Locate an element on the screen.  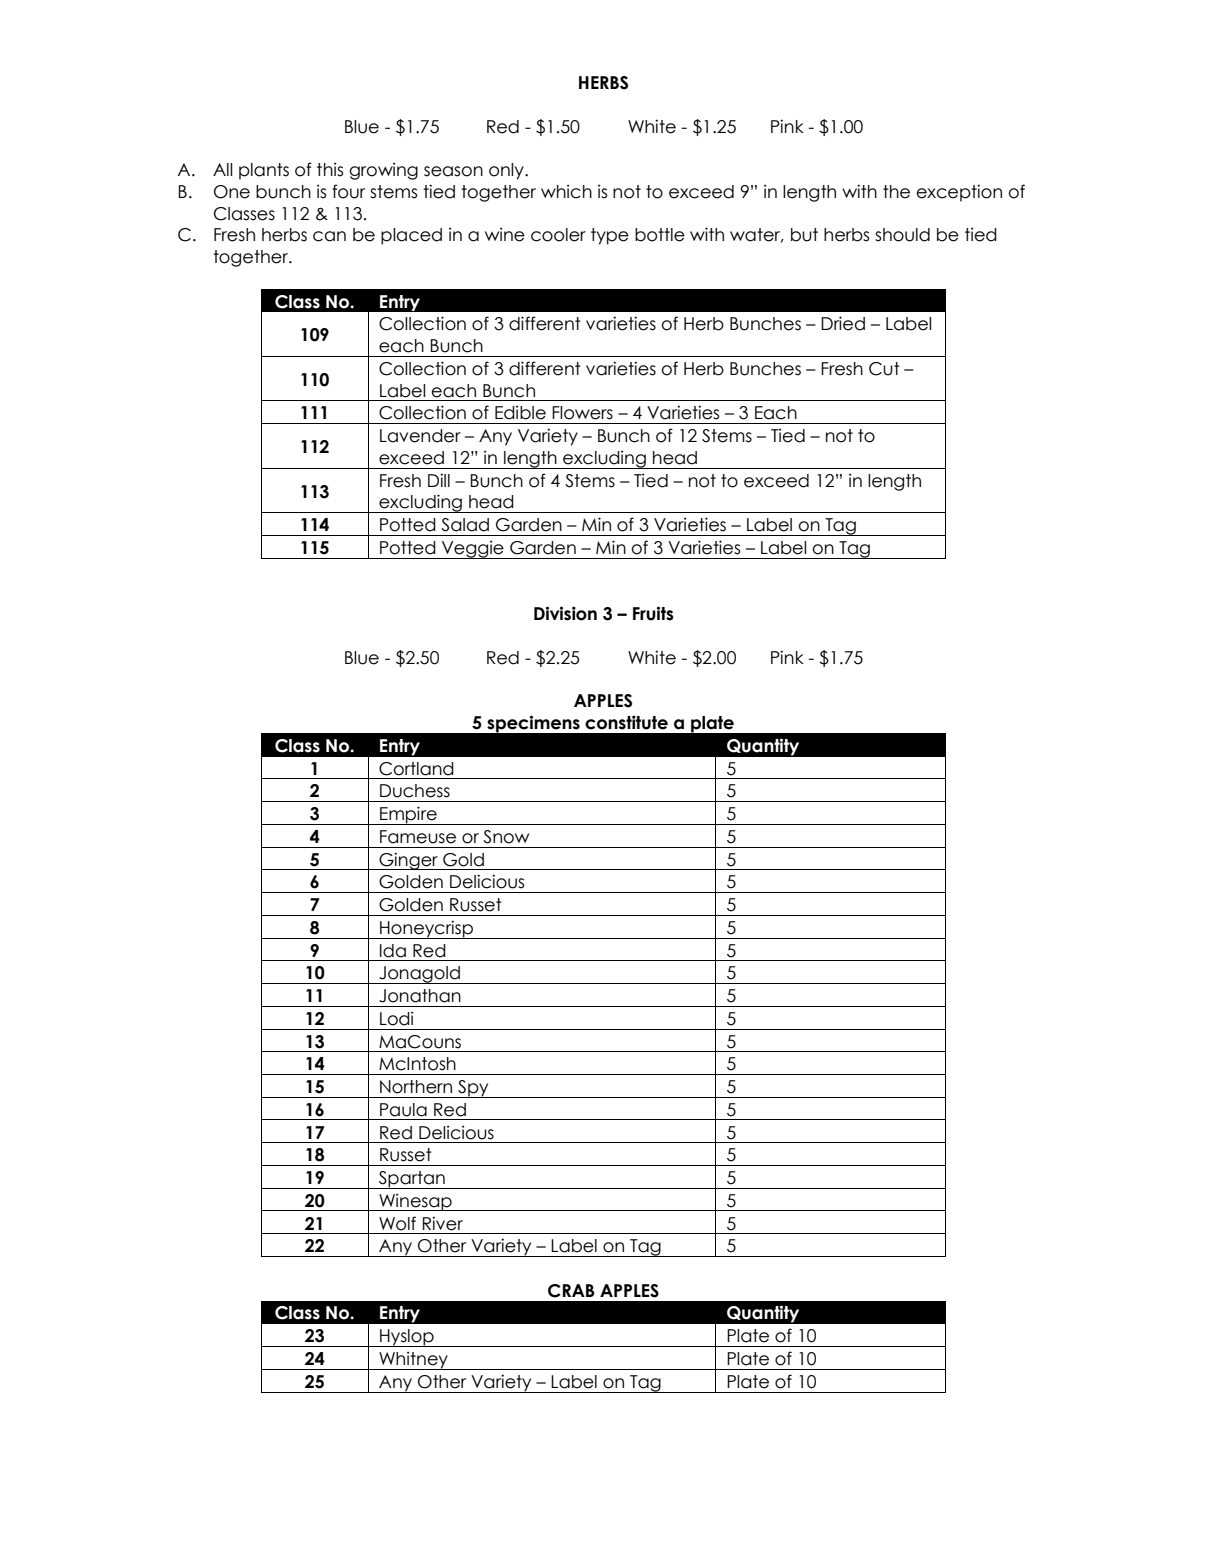
four is located at coordinates (348, 191).
